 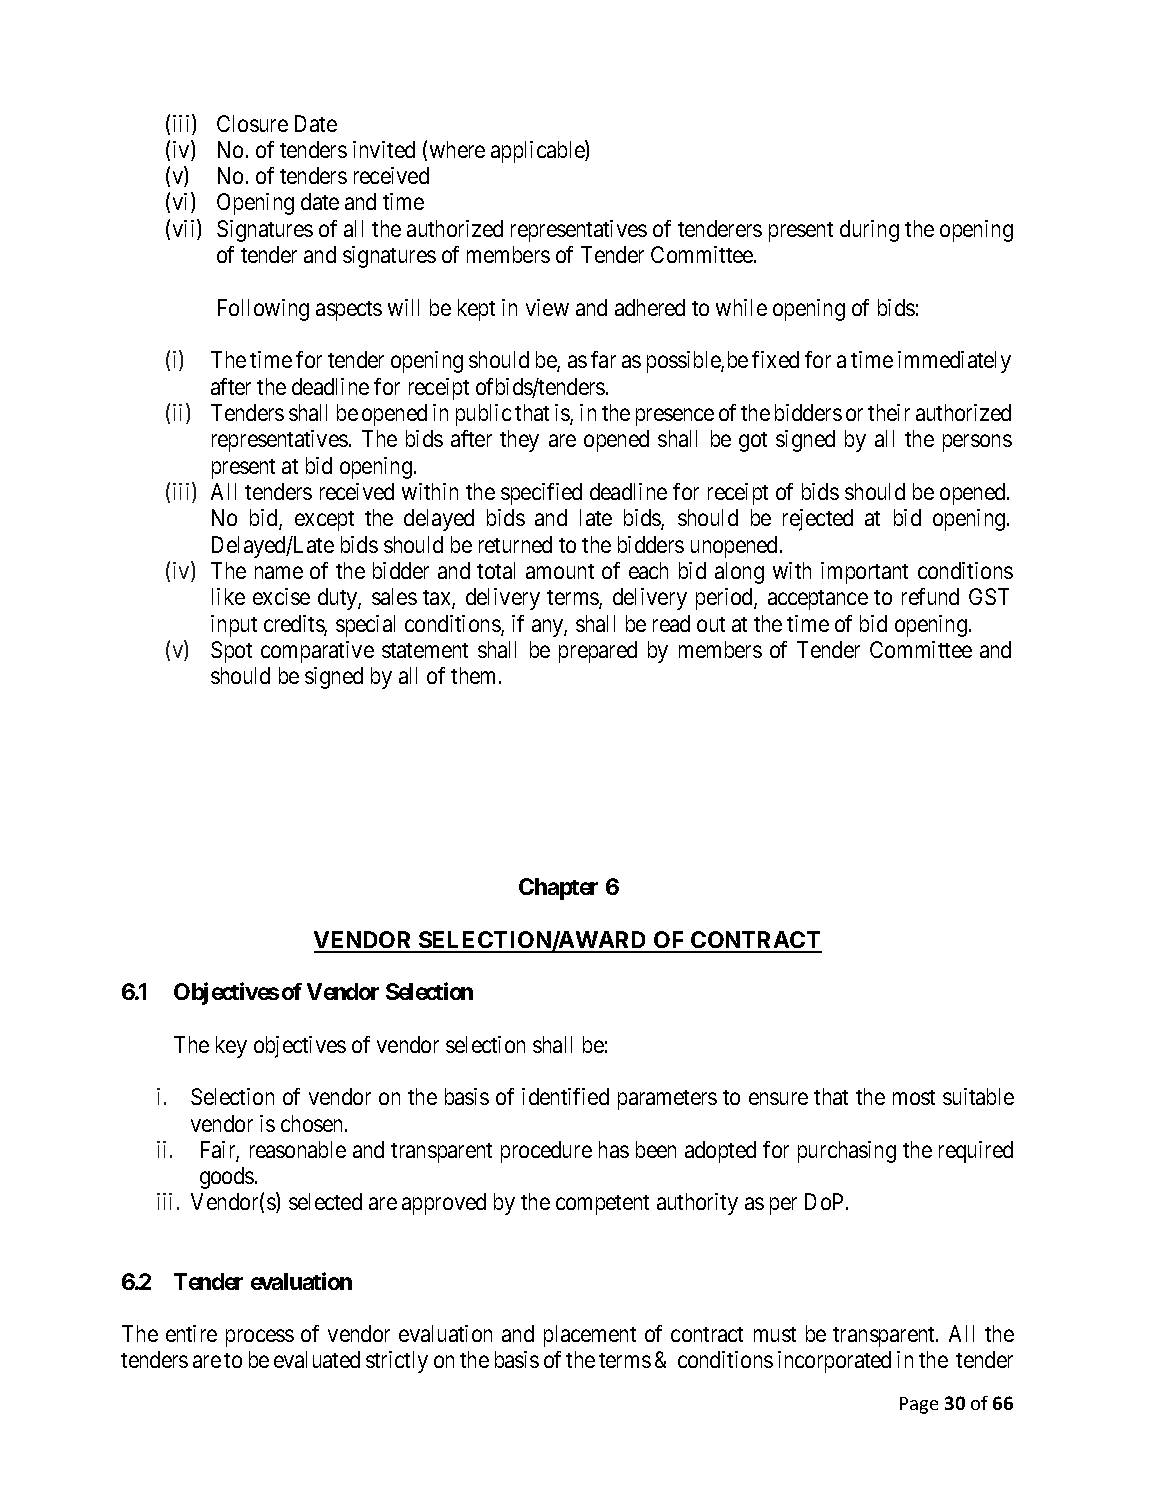 What do you see at coordinates (263, 310) in the screenshot?
I see `Following` at bounding box center [263, 310].
